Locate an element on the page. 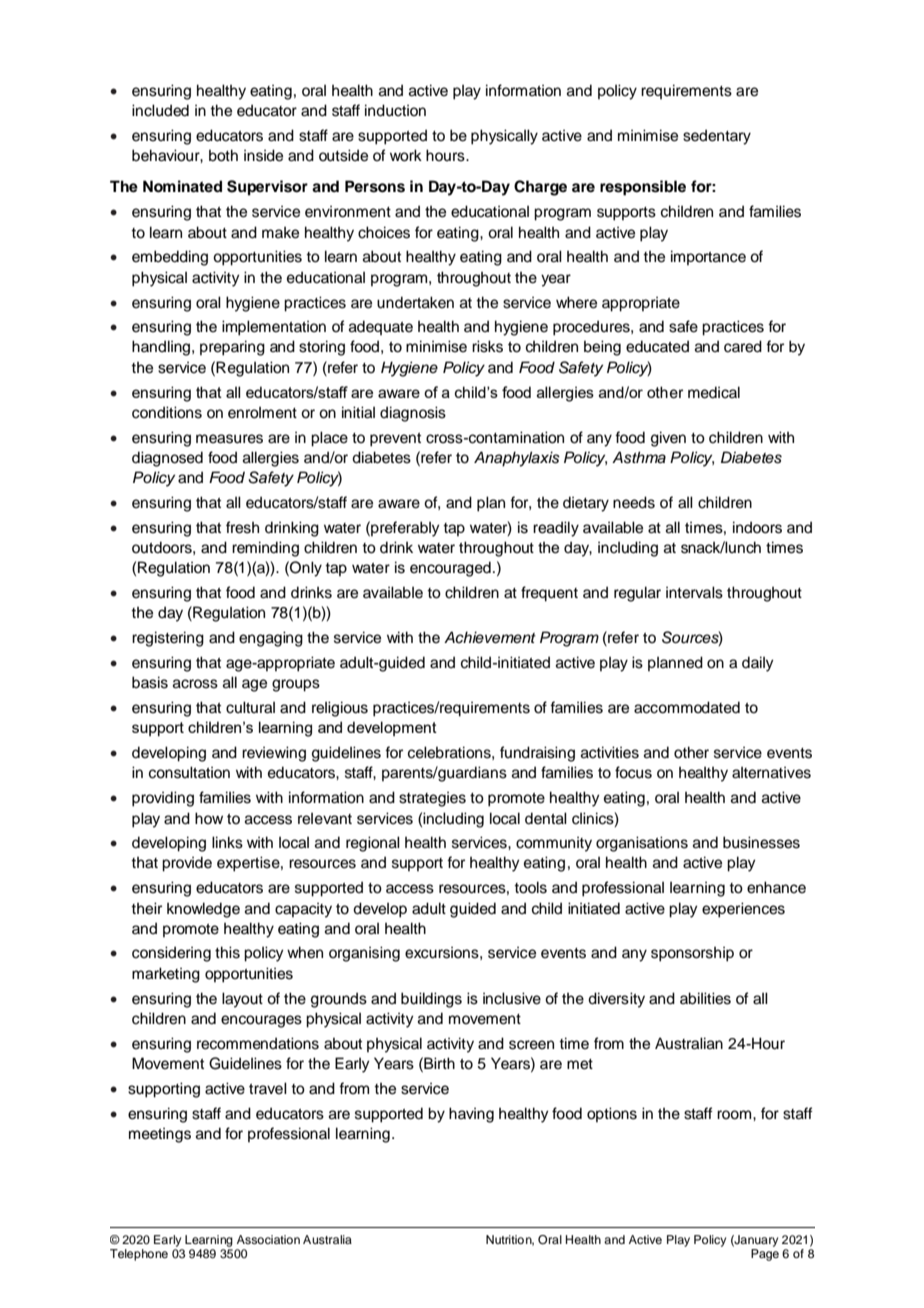  cultural is located at coordinates (250, 707).
